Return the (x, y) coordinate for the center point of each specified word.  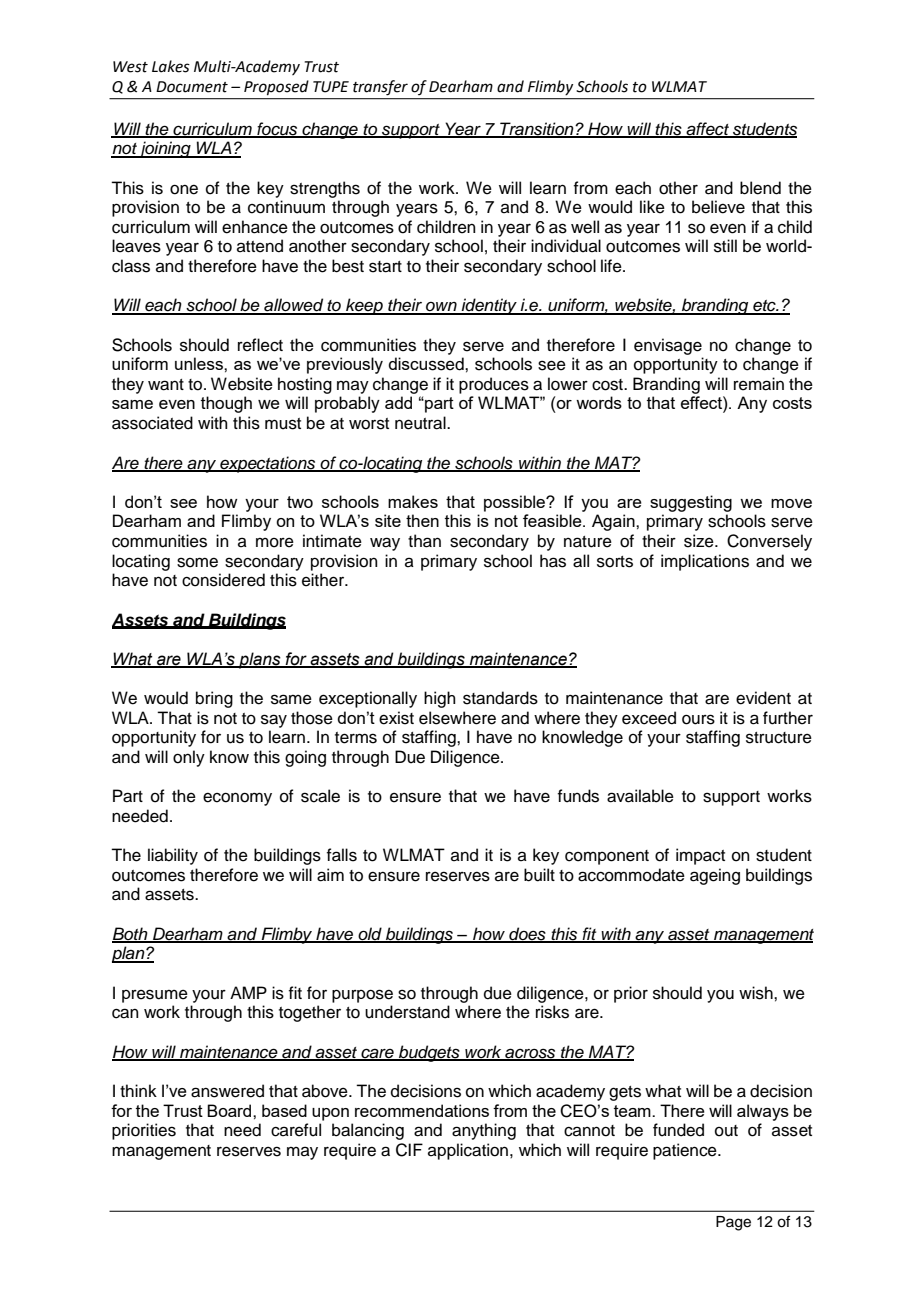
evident (763, 698)
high (440, 699)
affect (708, 129)
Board (230, 1110)
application (468, 1151)
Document (192, 87)
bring (214, 699)
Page (733, 1223)
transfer (380, 87)
